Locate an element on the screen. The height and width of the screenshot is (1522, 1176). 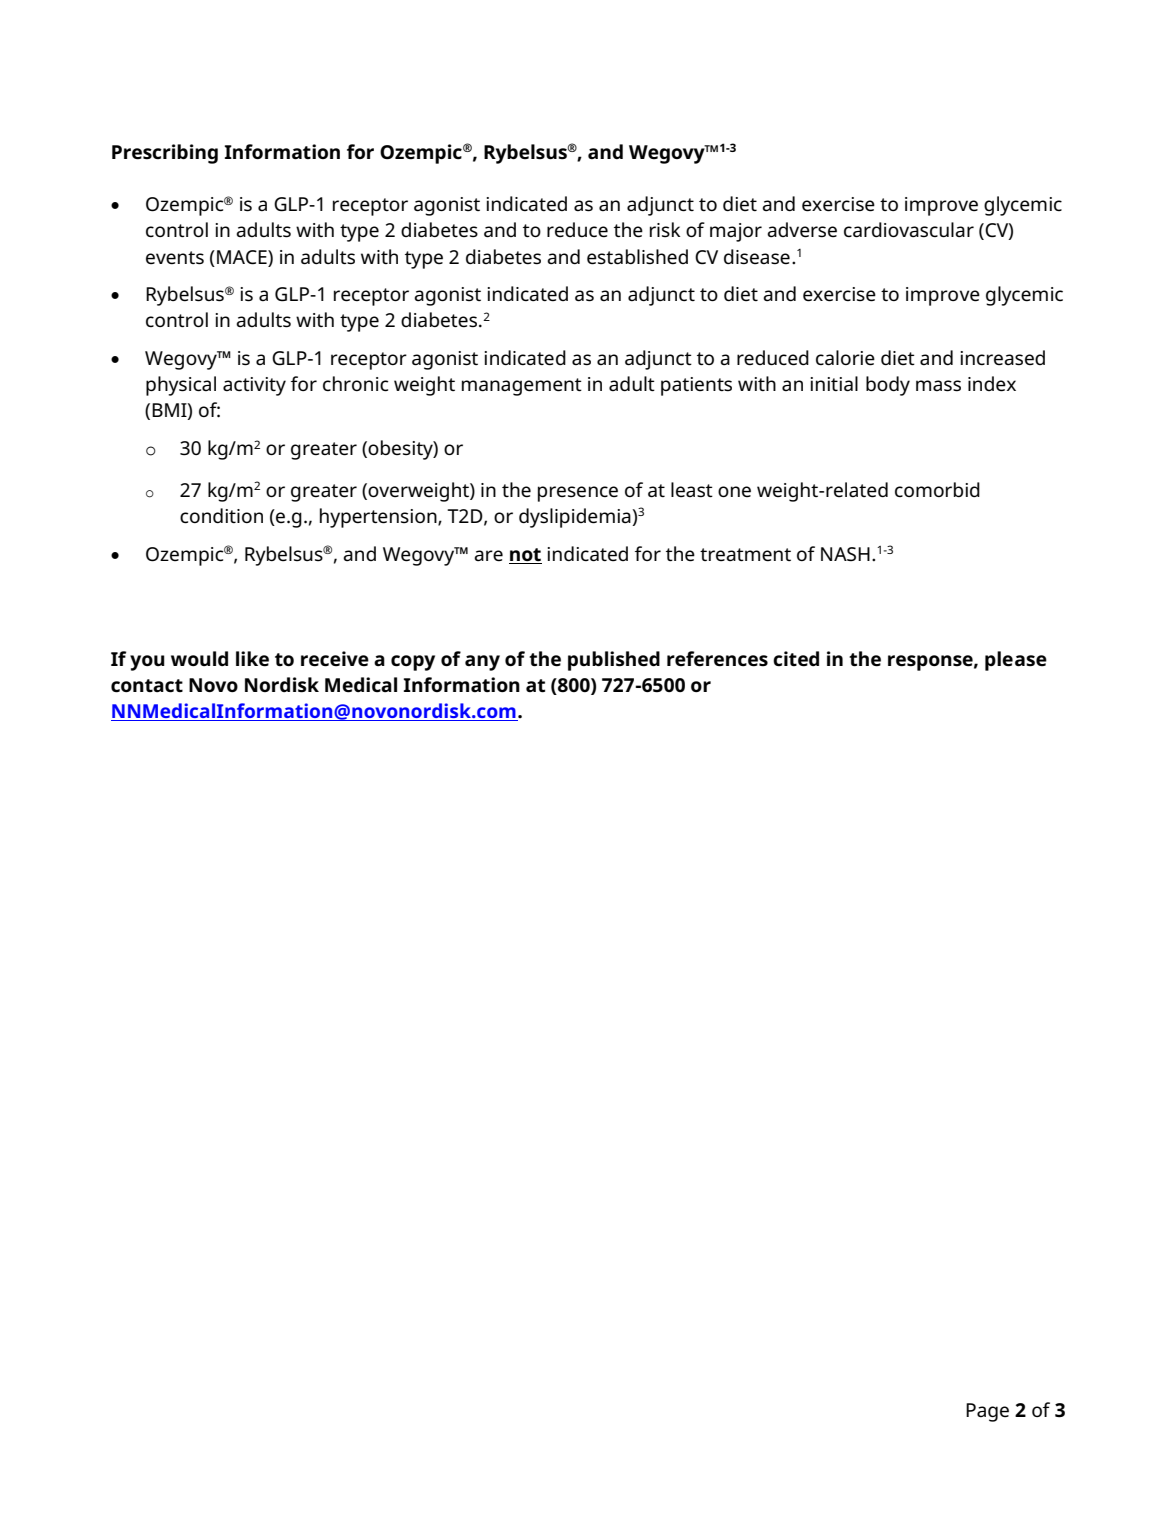
any is located at coordinates (482, 663).
